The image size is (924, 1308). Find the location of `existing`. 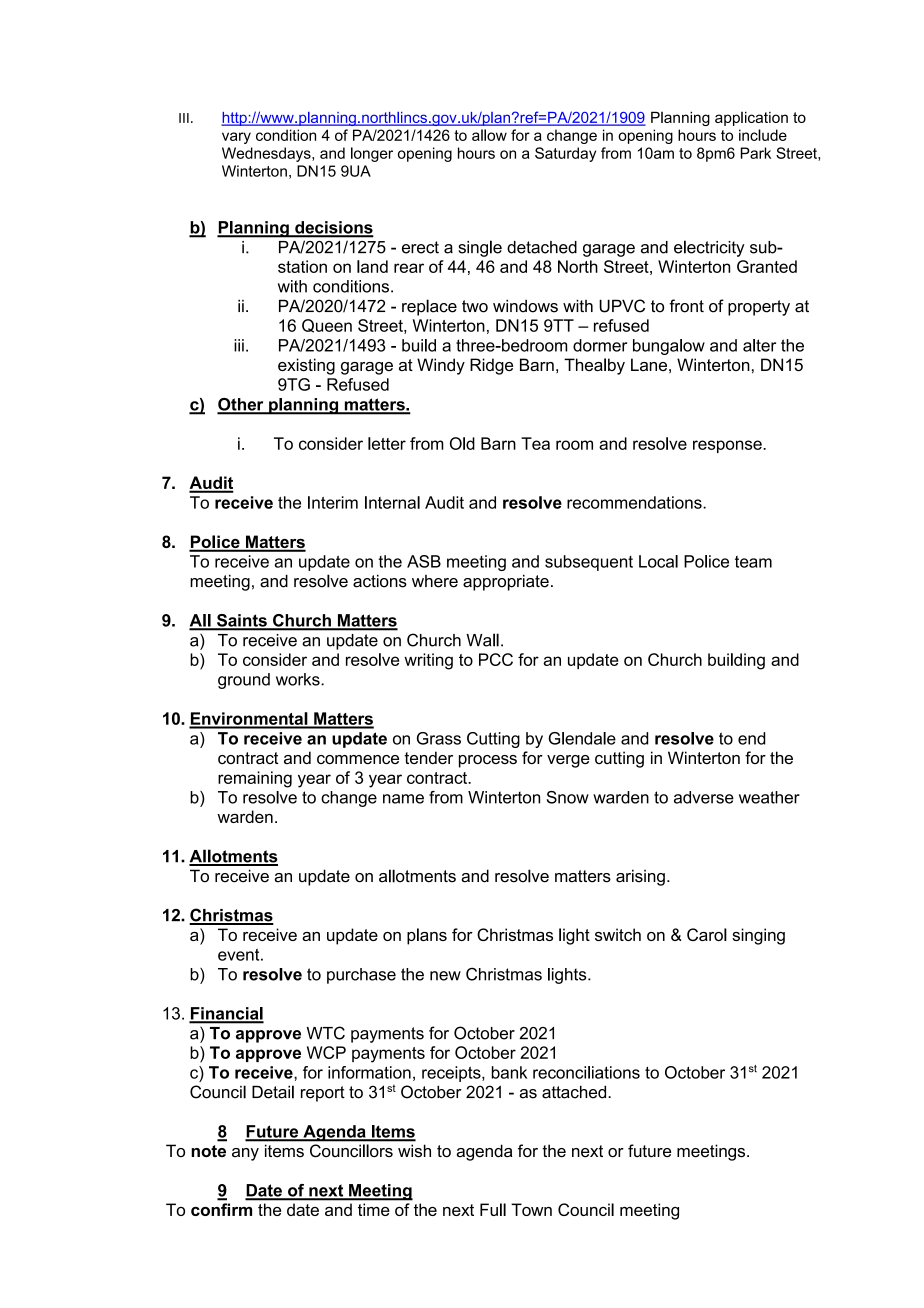

existing is located at coordinates (306, 366).
